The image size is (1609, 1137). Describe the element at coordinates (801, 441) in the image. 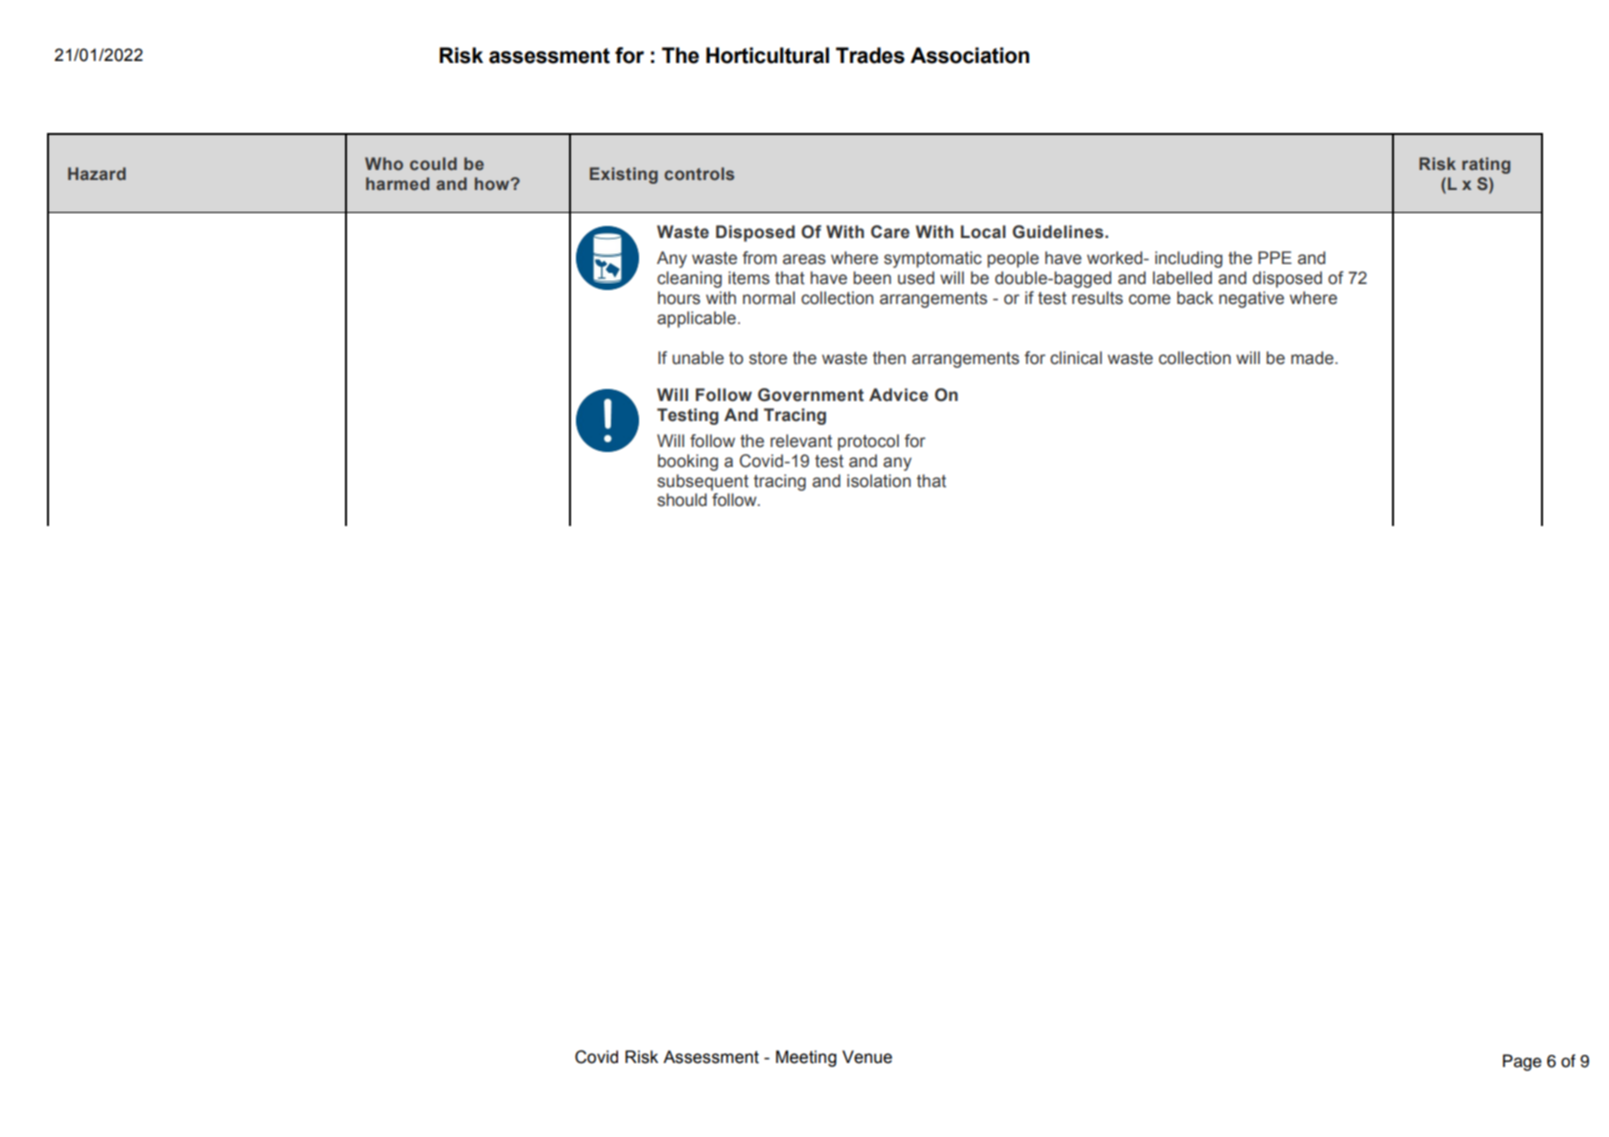

I see `relevant` at that location.
